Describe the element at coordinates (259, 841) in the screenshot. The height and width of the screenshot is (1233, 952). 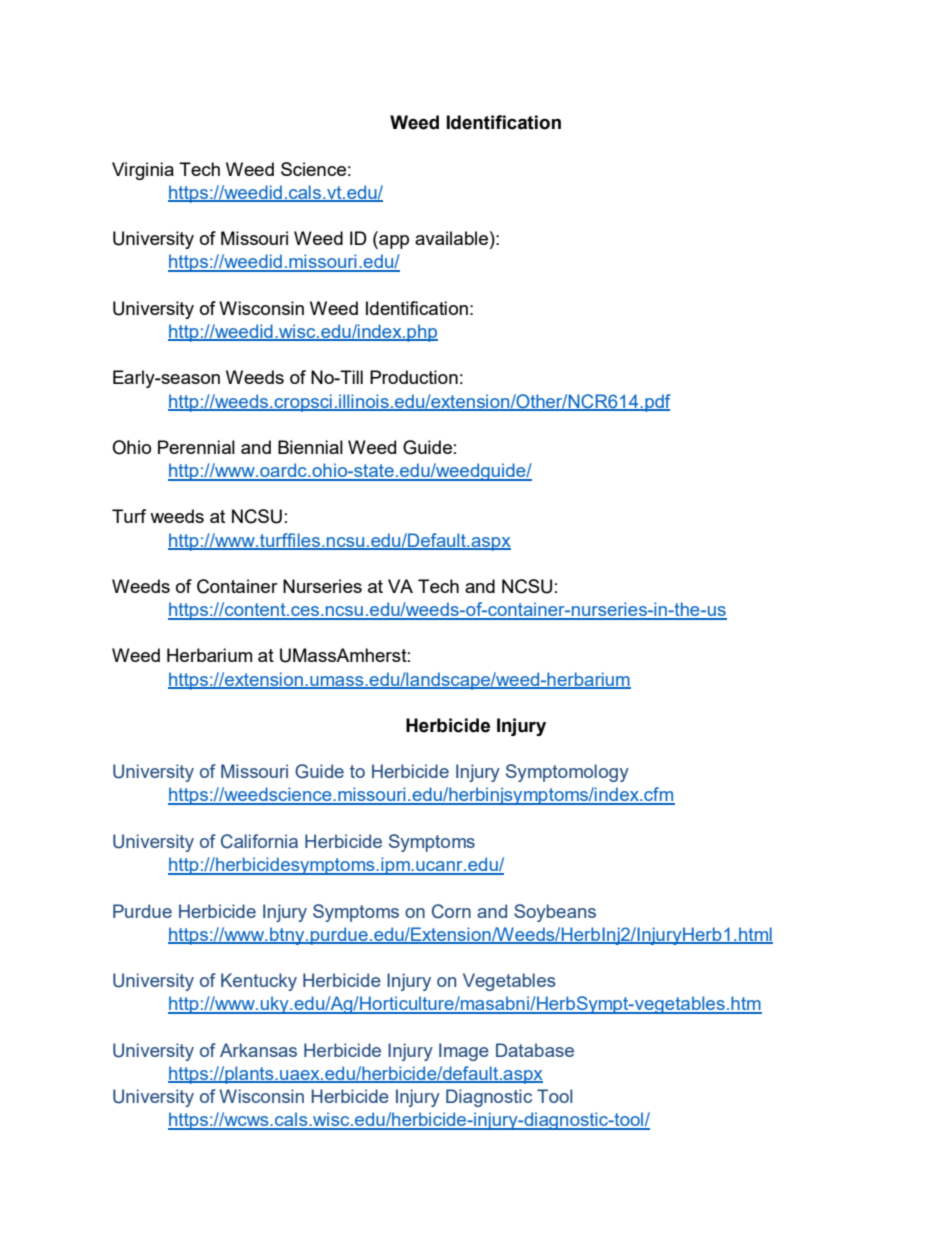
I see `California` at that location.
